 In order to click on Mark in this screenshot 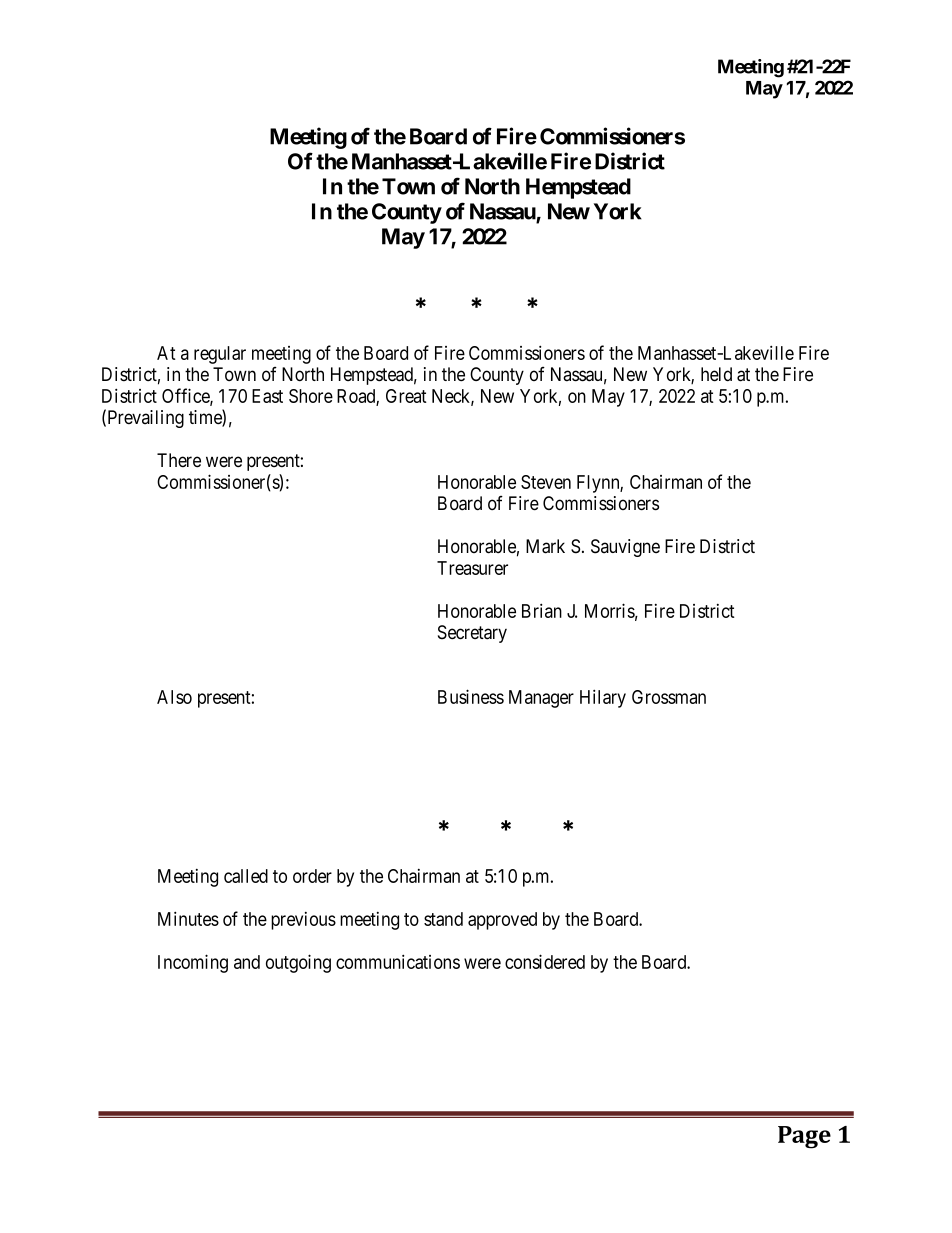, I will do `click(545, 546)`.
